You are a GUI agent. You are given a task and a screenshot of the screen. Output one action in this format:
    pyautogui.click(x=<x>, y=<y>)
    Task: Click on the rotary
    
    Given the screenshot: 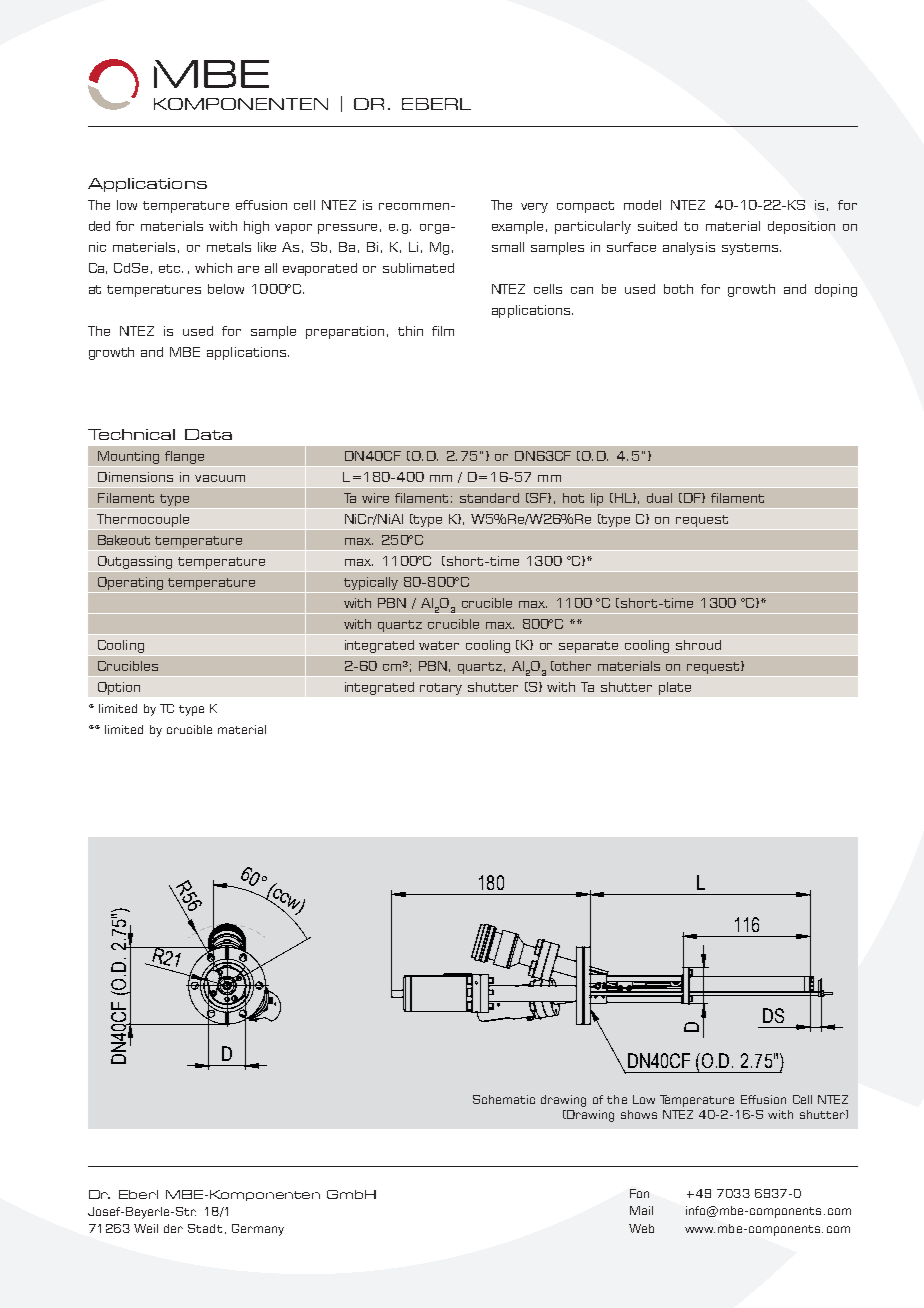 What is the action you would take?
    pyautogui.click(x=441, y=689)
